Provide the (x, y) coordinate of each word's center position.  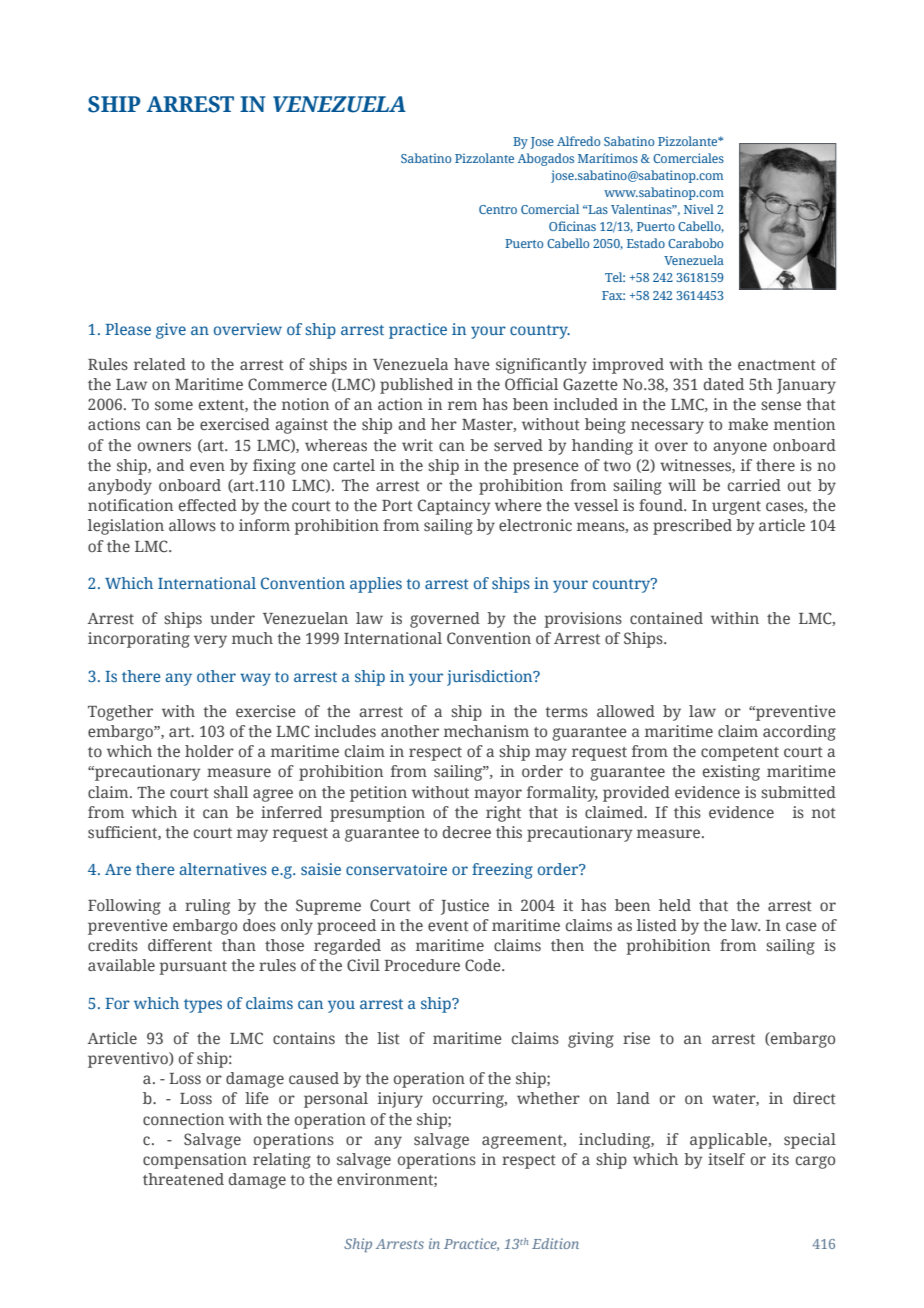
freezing (502, 871)
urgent (736, 508)
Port (397, 505)
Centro (498, 209)
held (675, 905)
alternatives (223, 869)
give (171, 331)
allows (192, 525)
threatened (183, 1179)
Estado (646, 243)
